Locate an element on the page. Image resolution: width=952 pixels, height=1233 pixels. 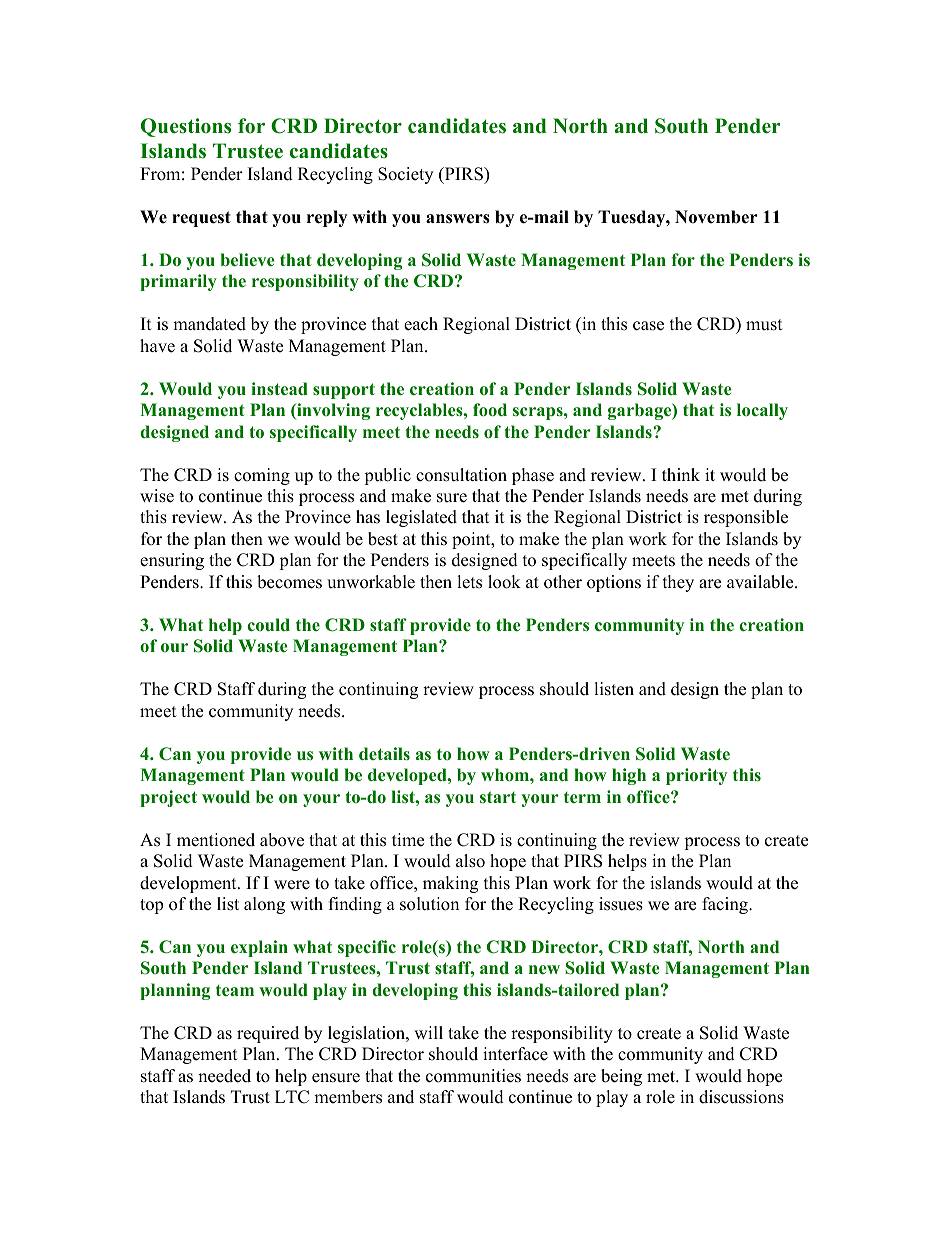
could is located at coordinates (268, 625).
